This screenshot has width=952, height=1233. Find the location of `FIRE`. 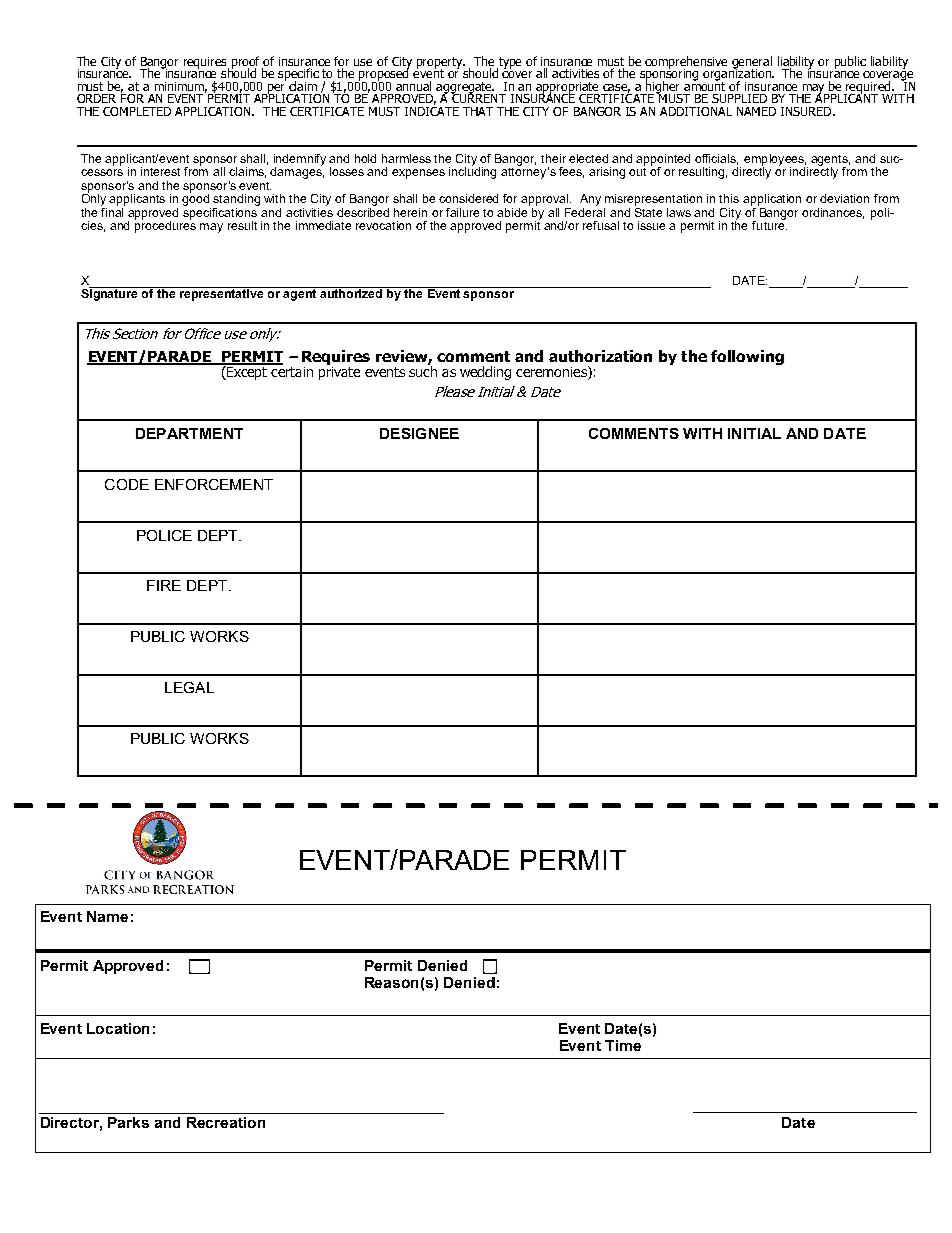

FIRE is located at coordinates (164, 585).
